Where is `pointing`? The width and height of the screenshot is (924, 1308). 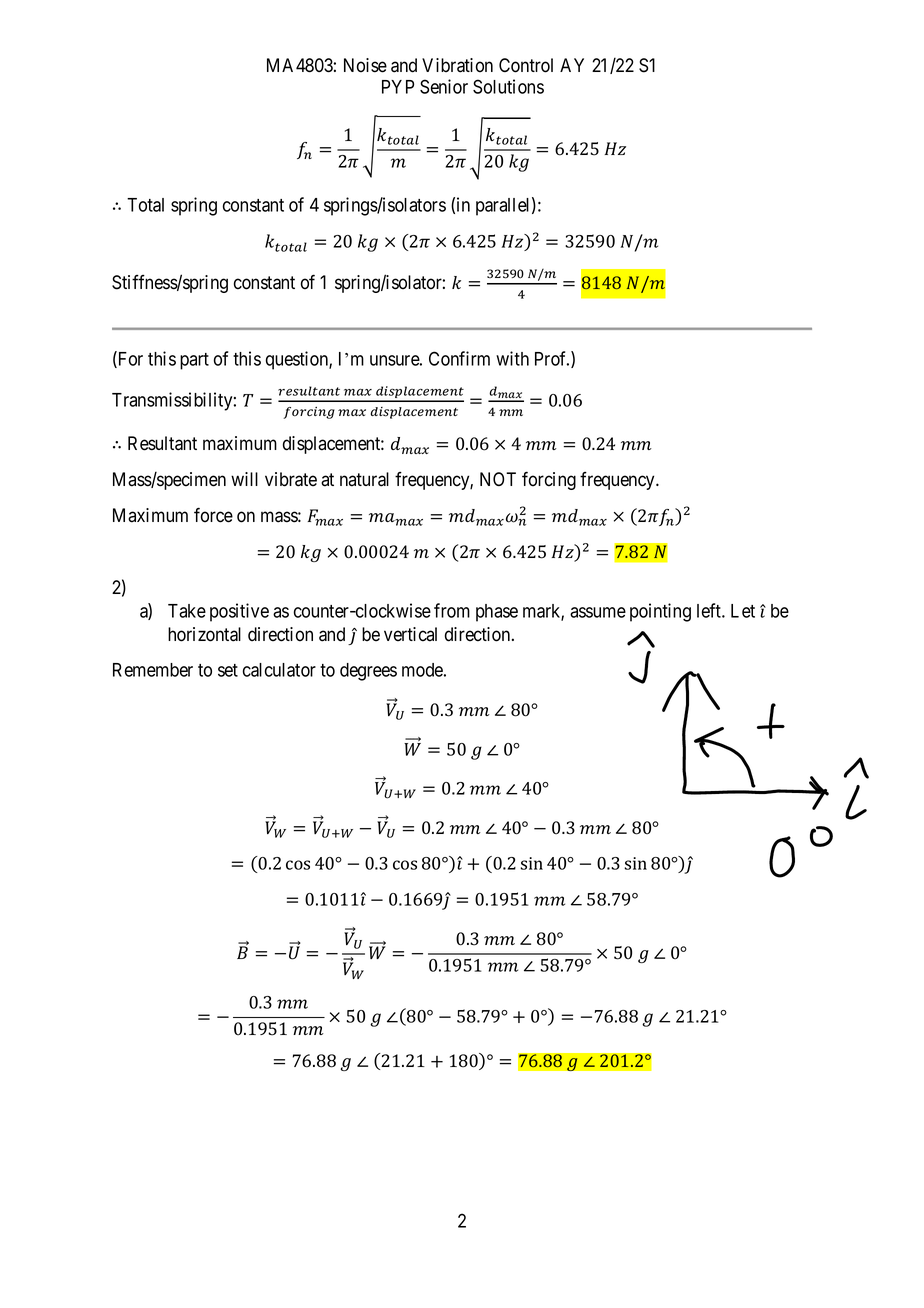
pointing is located at coordinates (660, 612).
